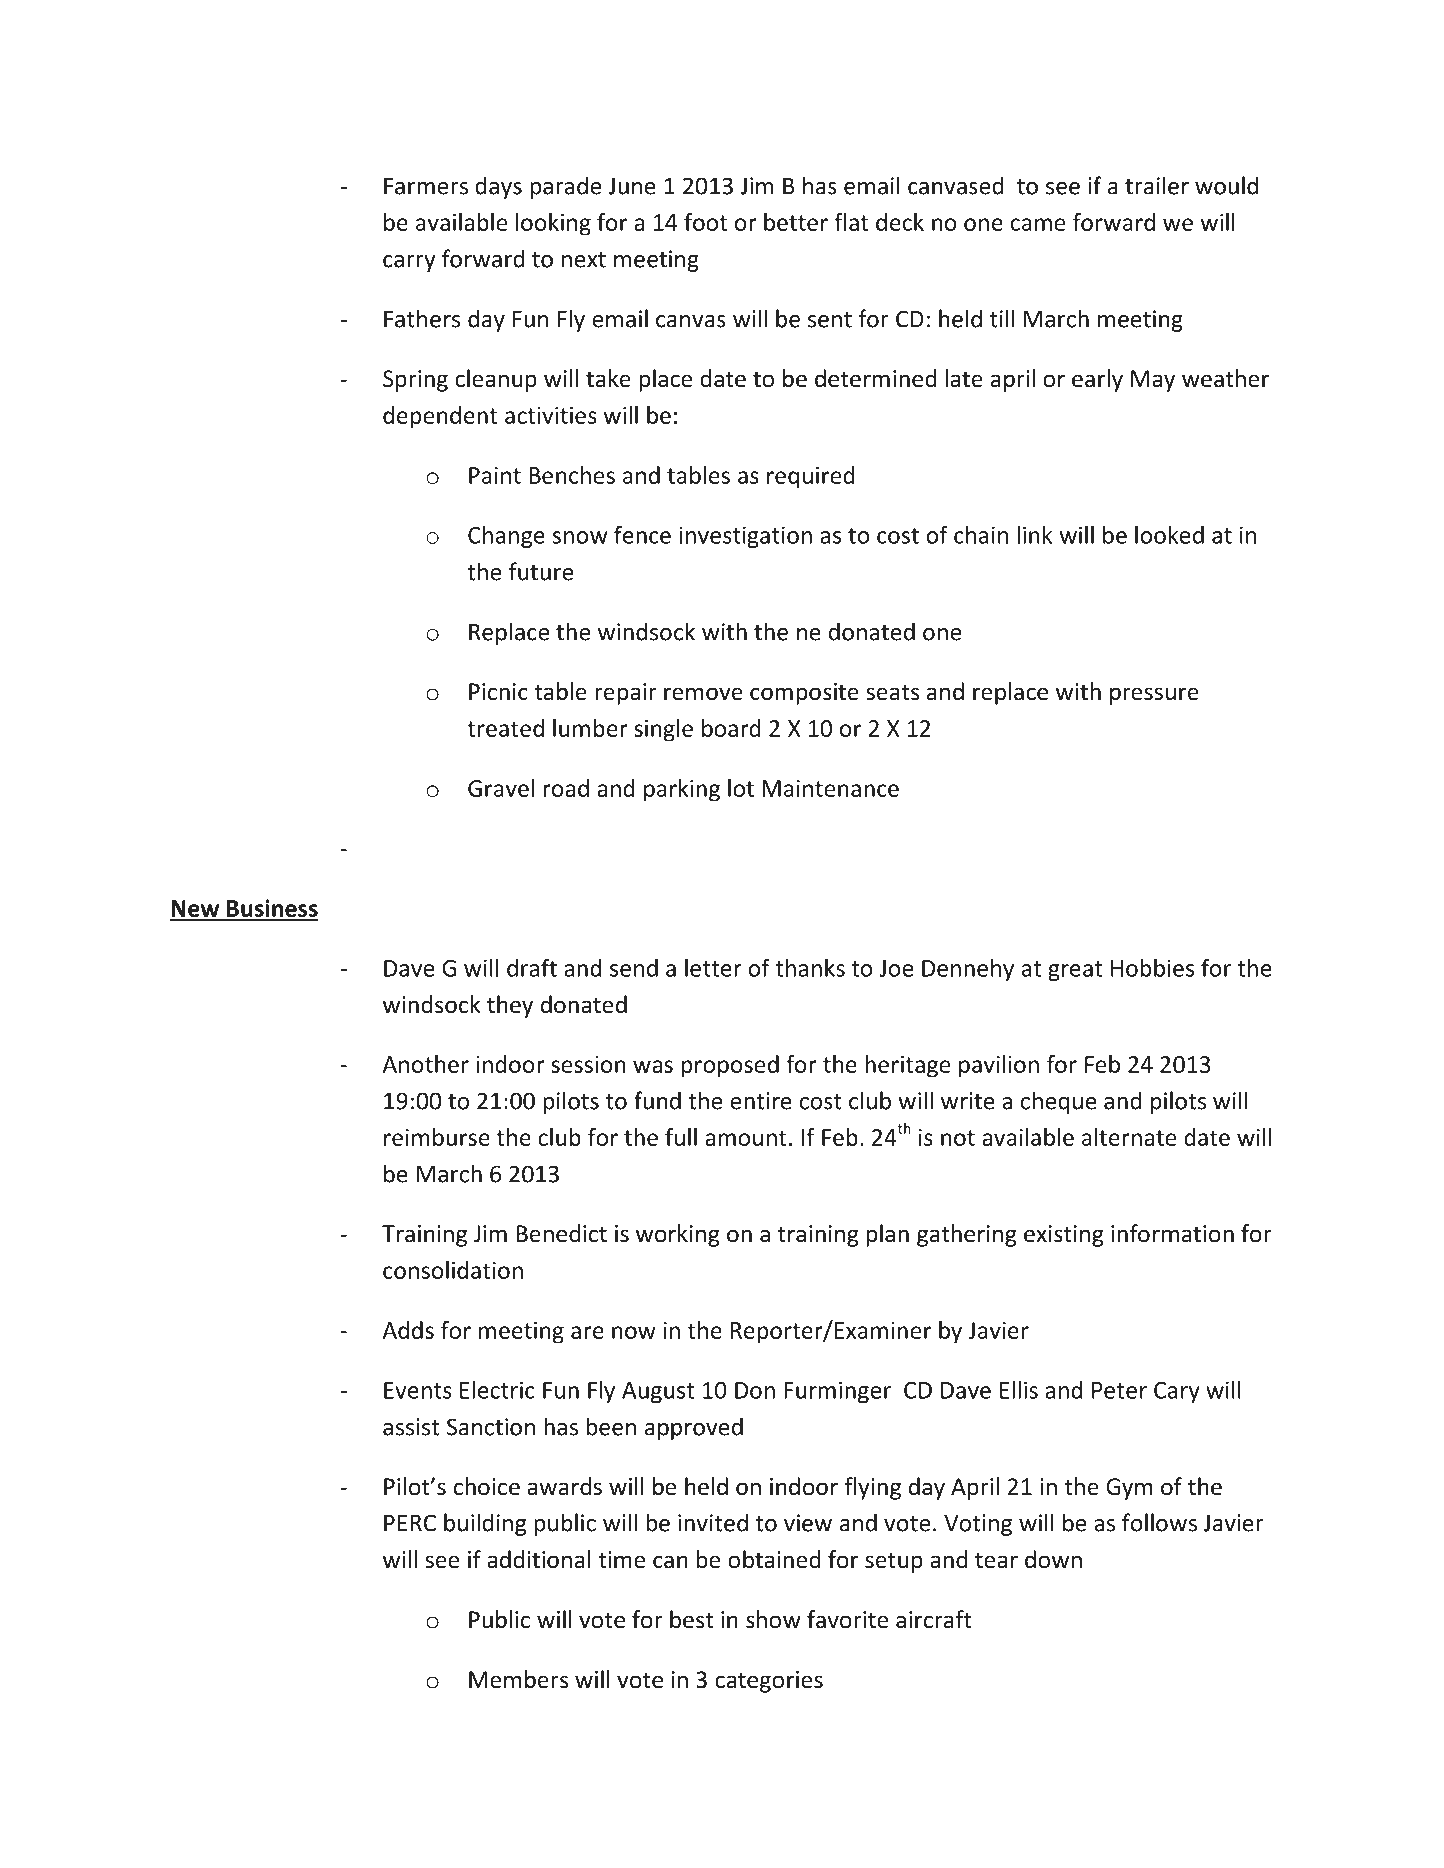 This screenshot has height=1868, width=1444. Describe the element at coordinates (796, 222) in the screenshot. I see `better` at that location.
